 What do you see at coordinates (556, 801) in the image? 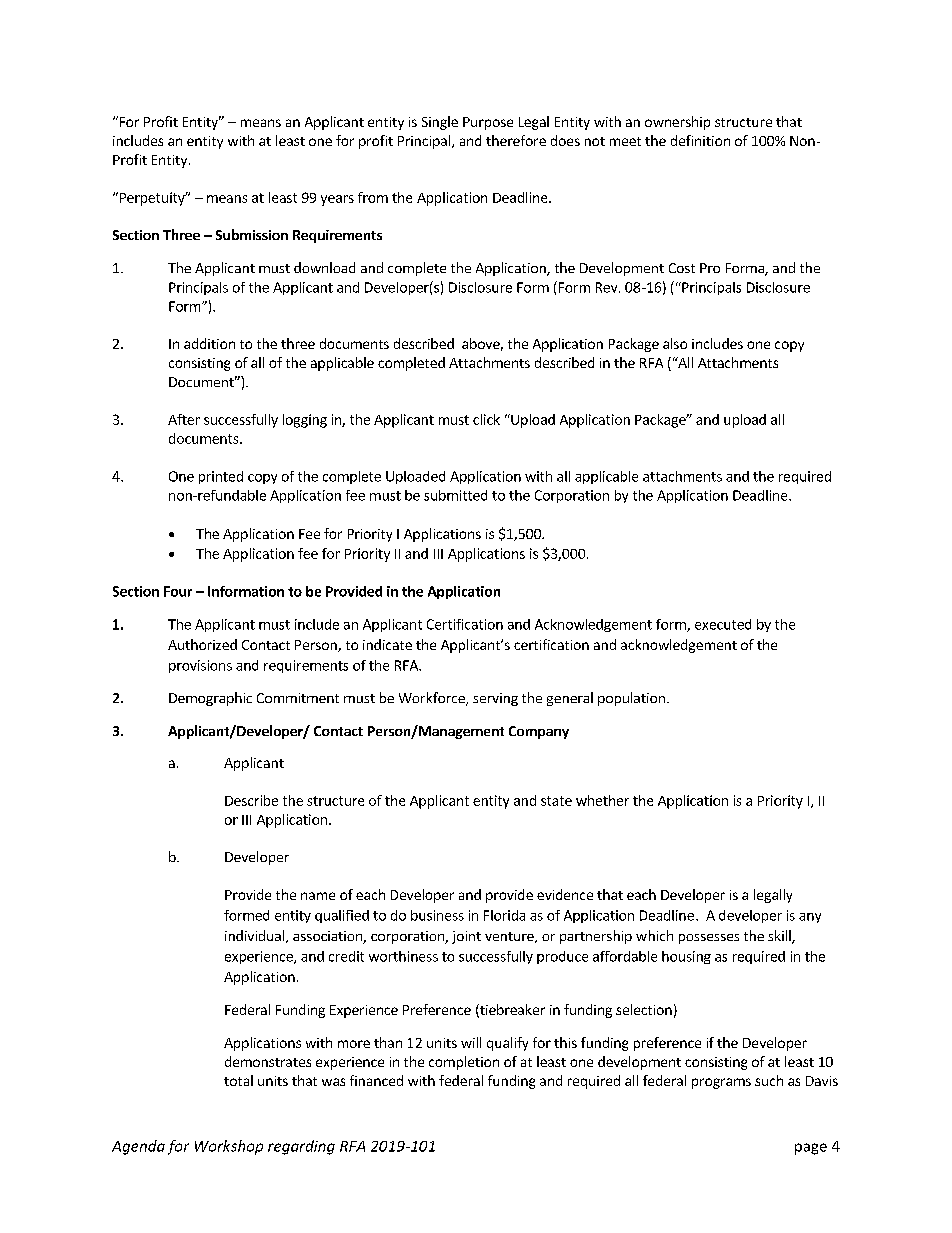
I see `state` at bounding box center [556, 801].
